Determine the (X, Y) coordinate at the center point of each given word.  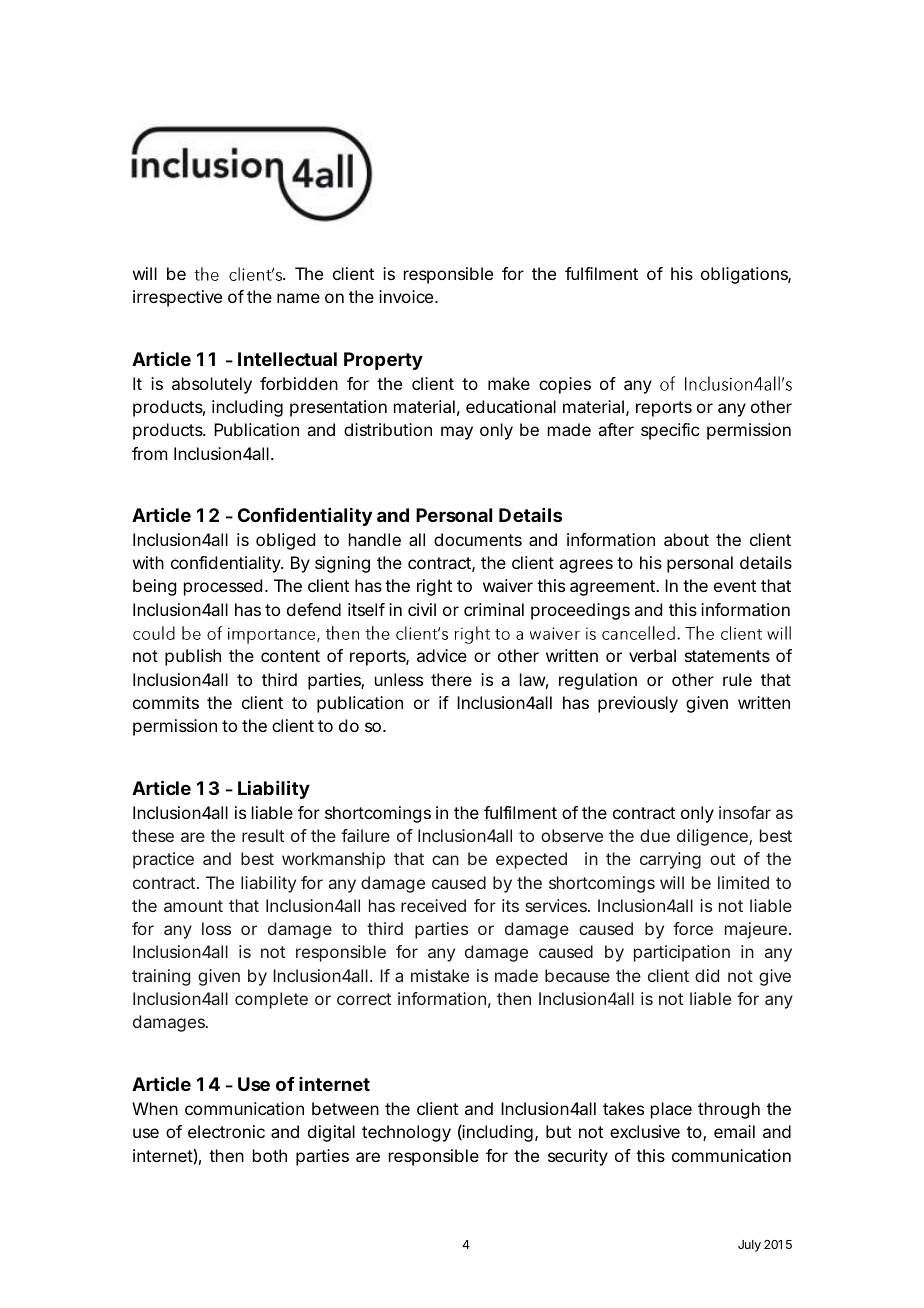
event (735, 586)
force (693, 928)
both (270, 1155)
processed (223, 587)
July (749, 1246)
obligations (746, 275)
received (433, 905)
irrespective (177, 298)
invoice (407, 296)
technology (406, 1133)
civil (422, 609)
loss (216, 928)
